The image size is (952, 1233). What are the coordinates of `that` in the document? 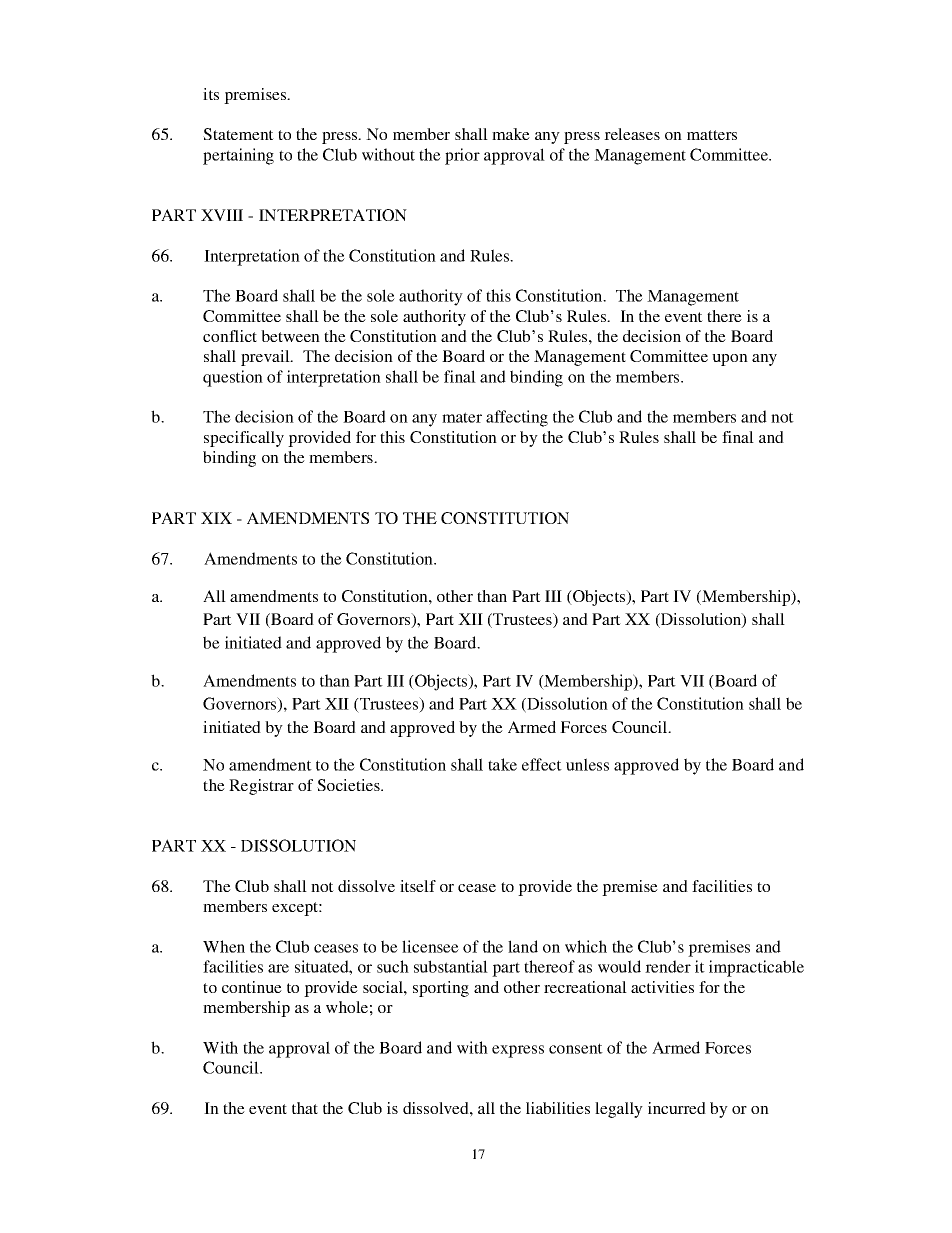 It's located at (305, 1108).
